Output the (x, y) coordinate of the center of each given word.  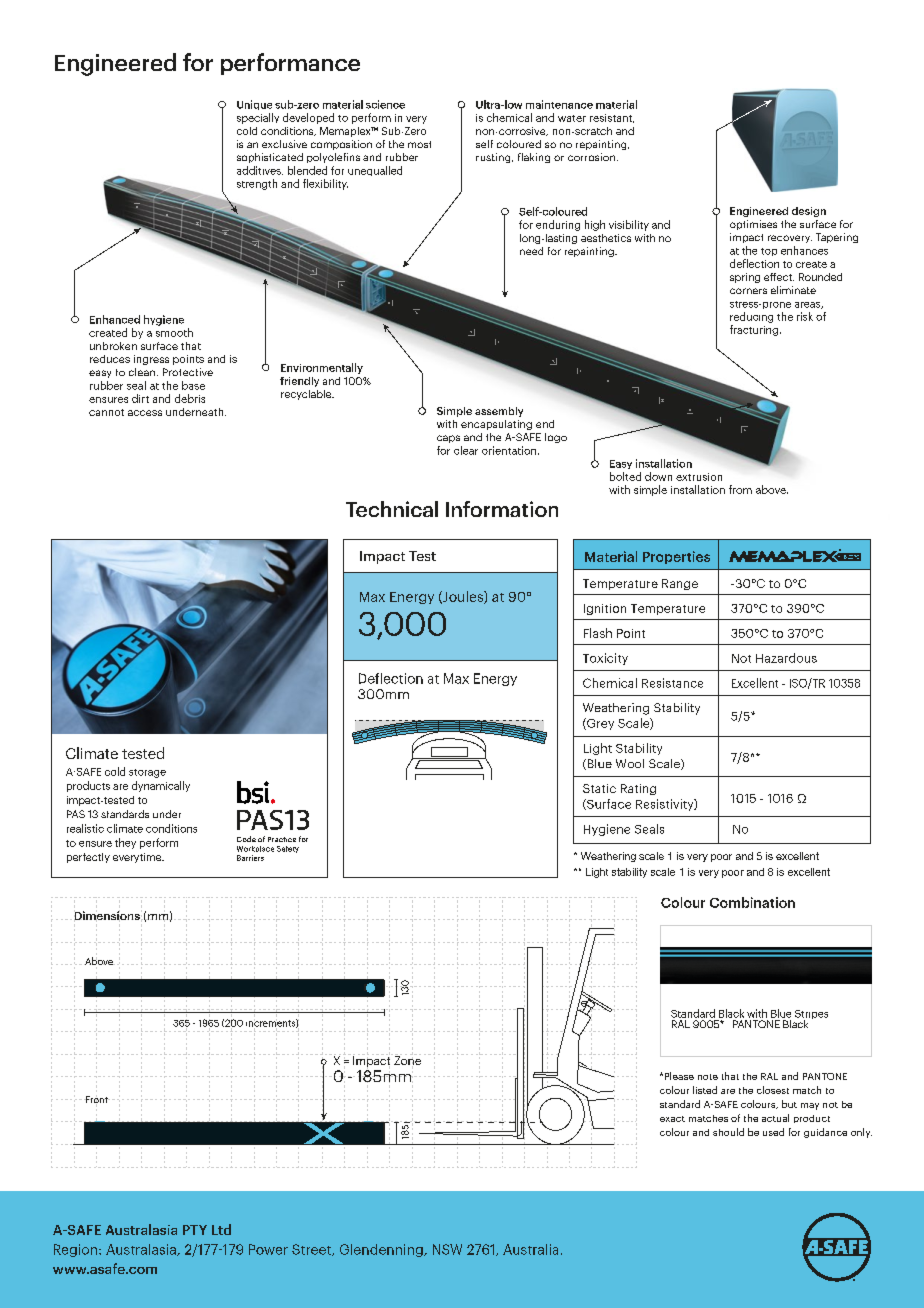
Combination (752, 902)
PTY (195, 1230)
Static (599, 788)
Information (502, 509)
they (125, 843)
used (773, 1132)
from (740, 489)
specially (258, 118)
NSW (447, 1249)
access (145, 413)
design (809, 212)
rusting (494, 158)
